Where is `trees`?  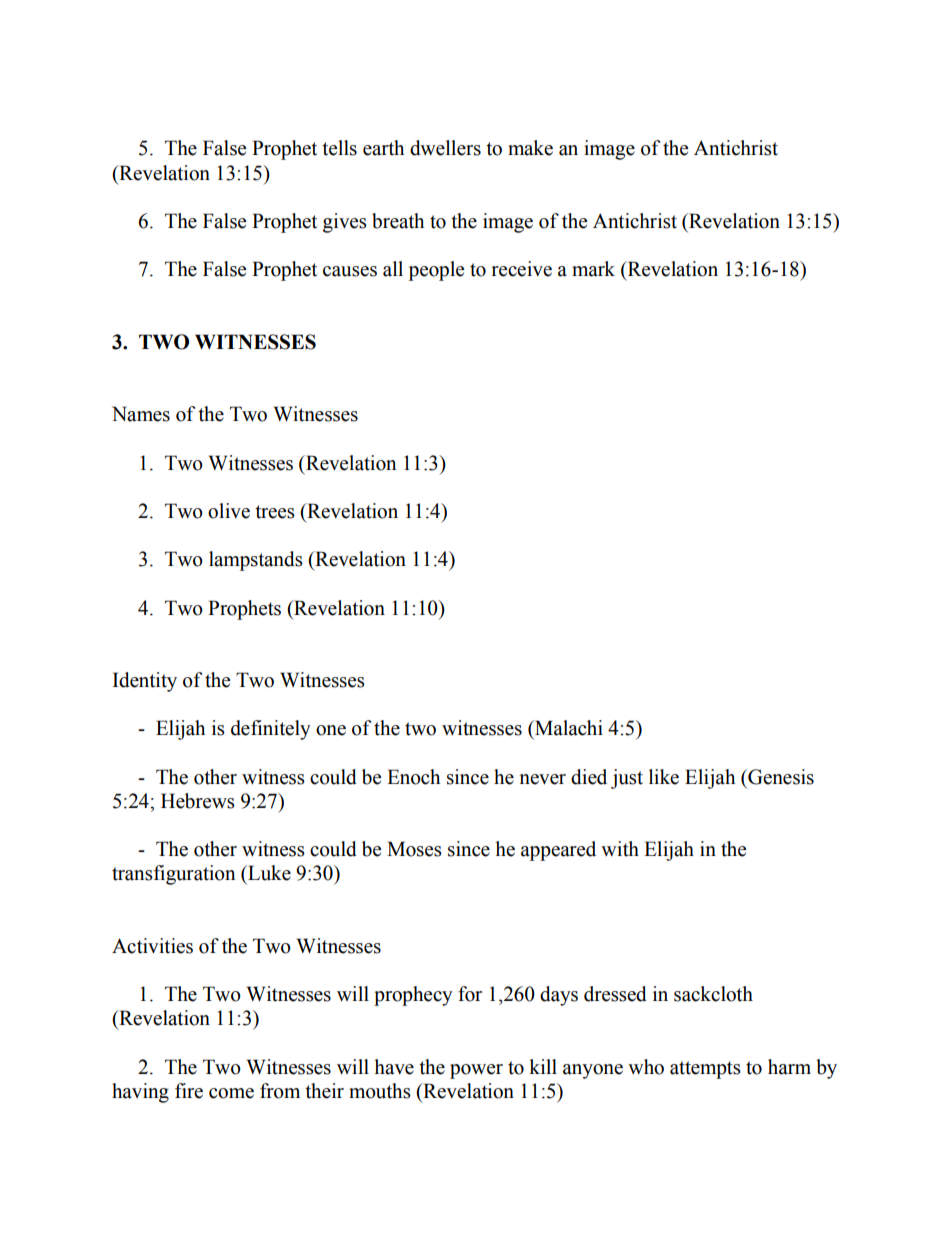 trees is located at coordinates (275, 512).
